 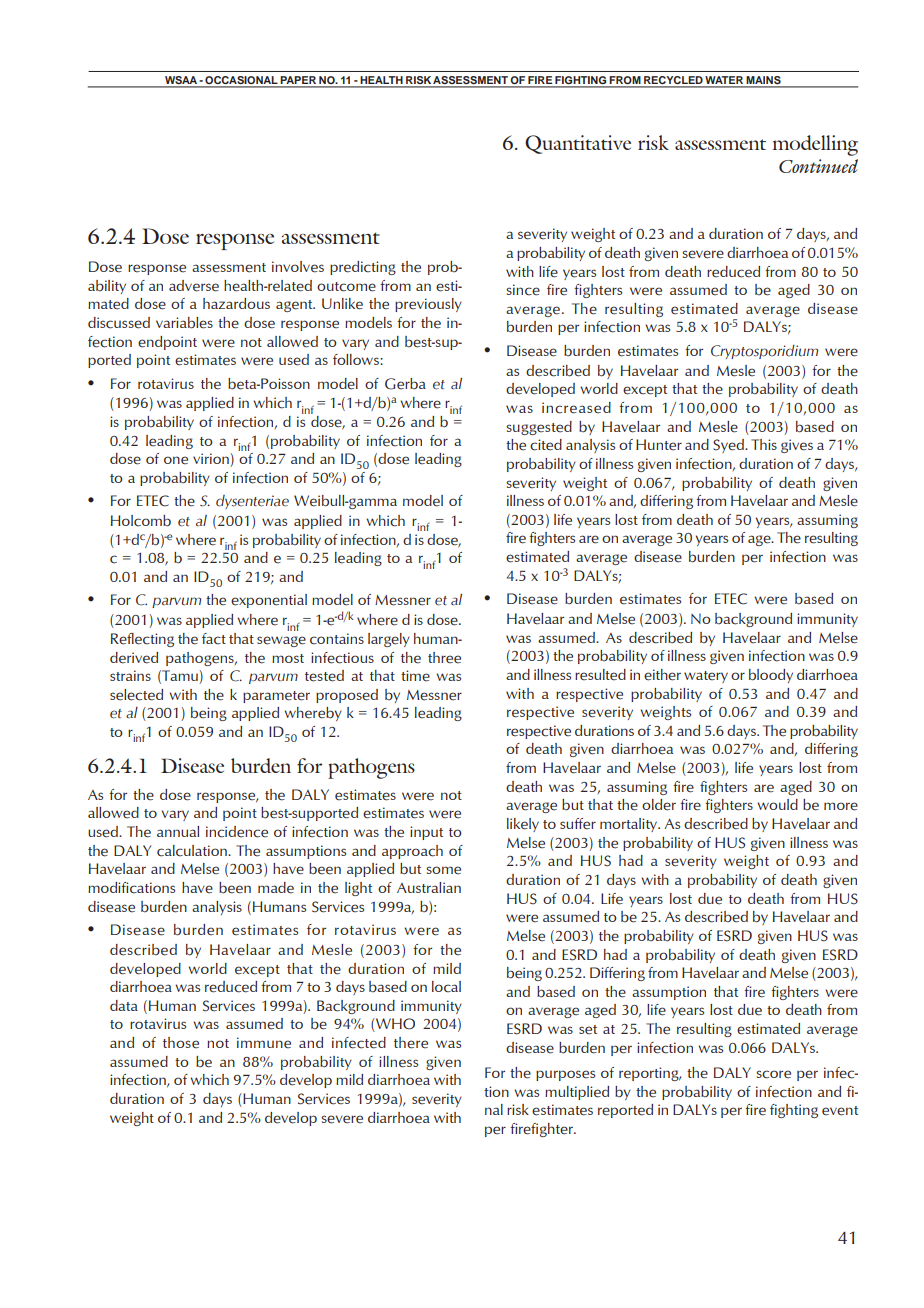 What do you see at coordinates (298, 267) in the screenshot?
I see `involves` at bounding box center [298, 267].
